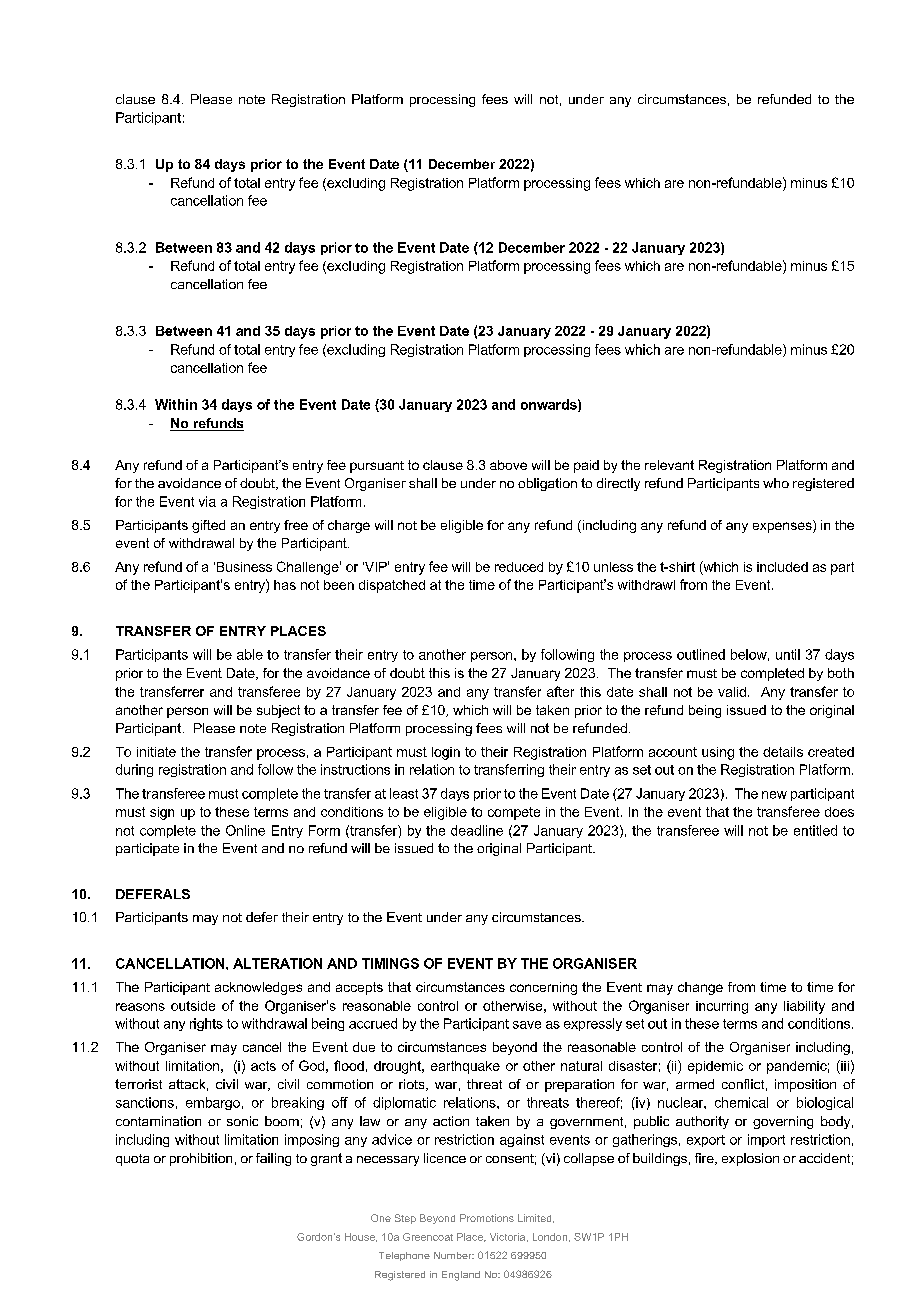 The width and height of the screenshot is (924, 1308). I want to click on Within, so click(176, 404).
